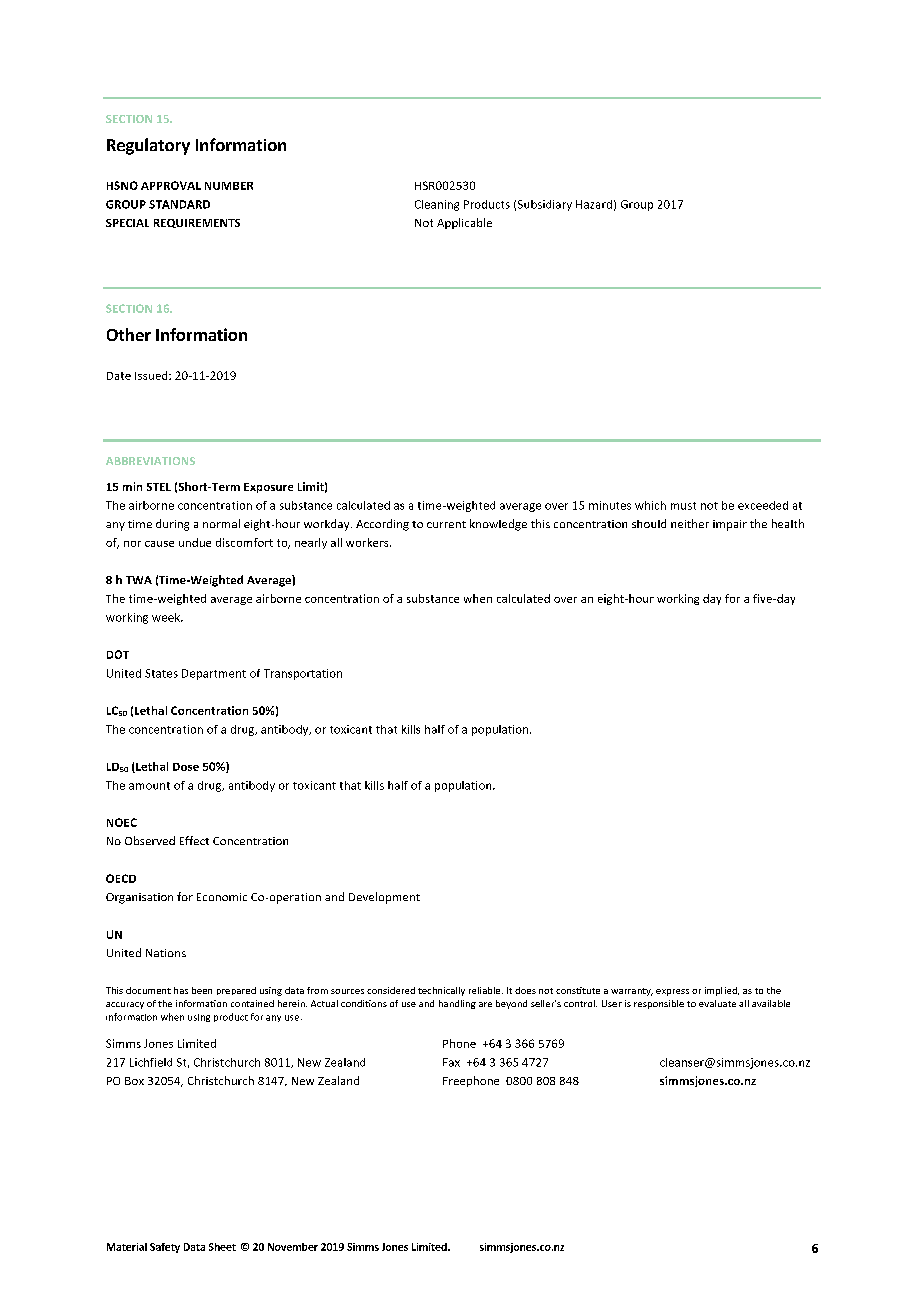  What do you see at coordinates (446, 524) in the screenshot?
I see `current` at bounding box center [446, 524].
